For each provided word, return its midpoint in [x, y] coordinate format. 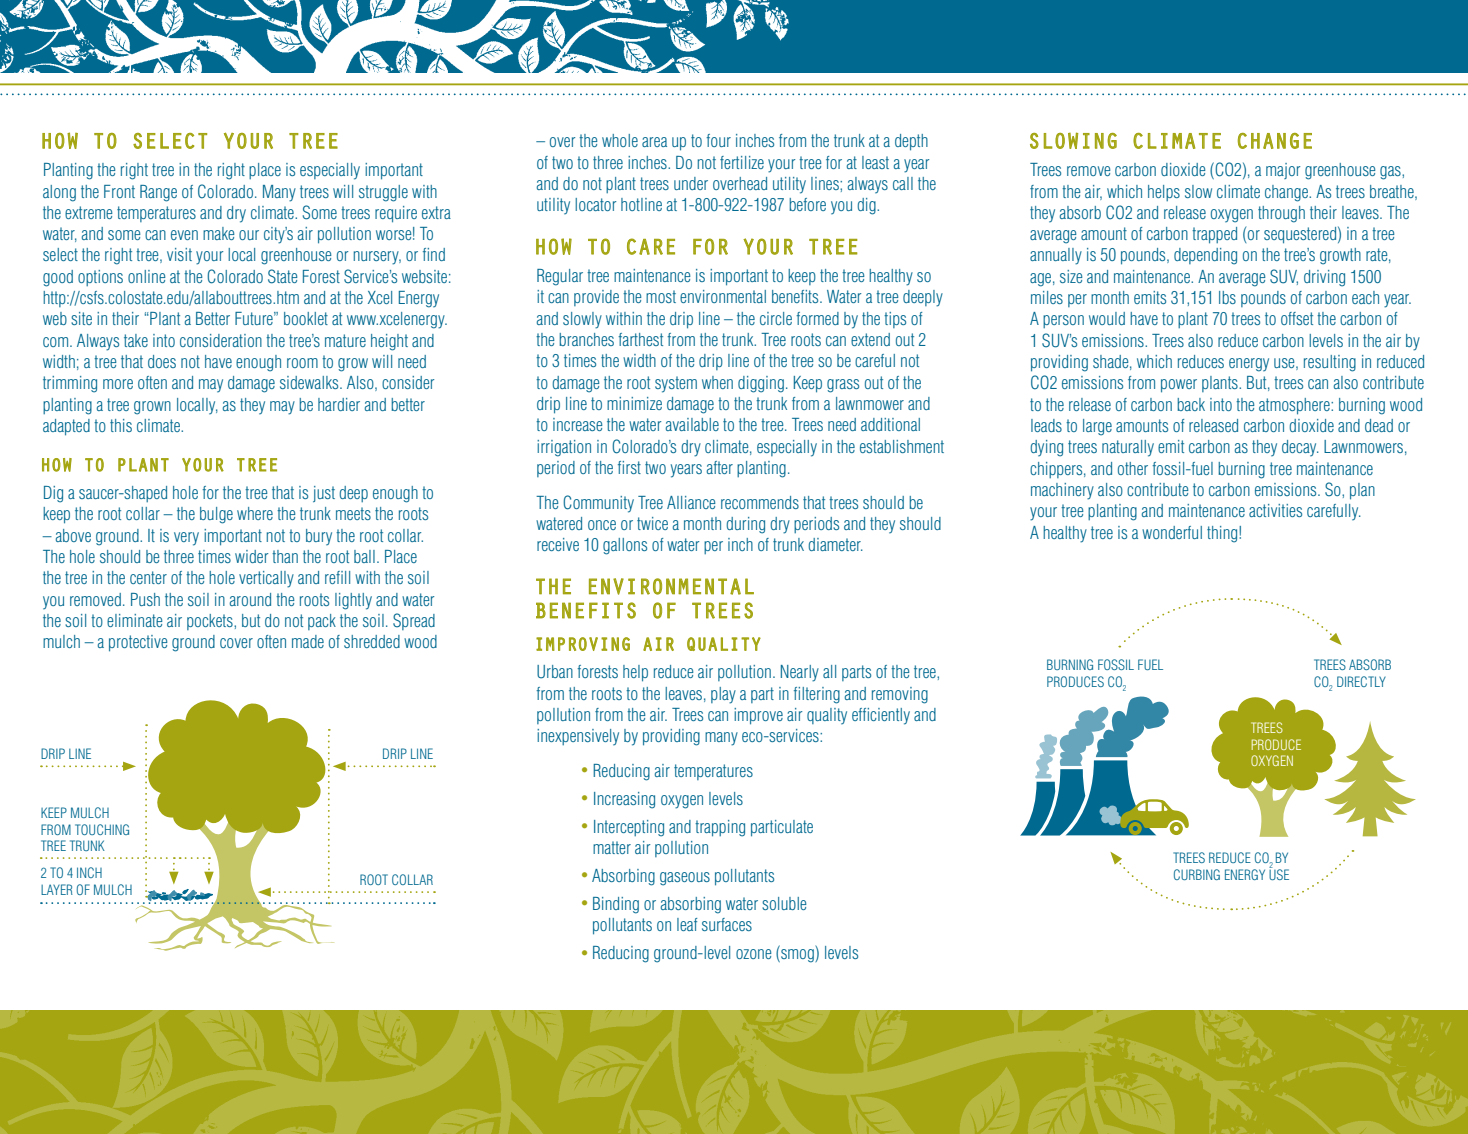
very [186, 539]
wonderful [1172, 532]
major [1283, 171]
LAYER [57, 889]
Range [158, 193]
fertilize [742, 162]
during [745, 525]
